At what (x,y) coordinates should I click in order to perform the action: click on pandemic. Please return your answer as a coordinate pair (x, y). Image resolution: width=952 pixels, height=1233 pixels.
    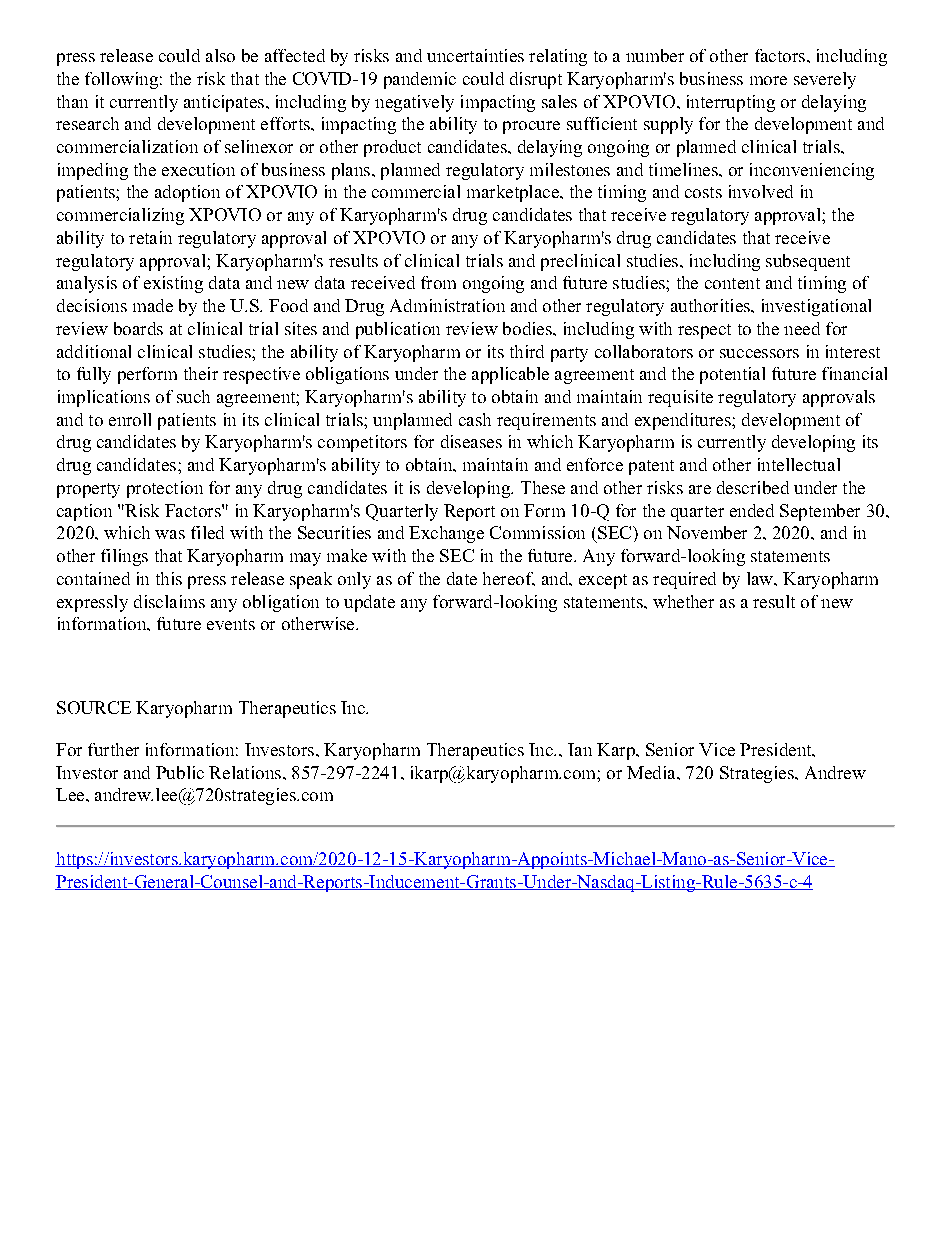
    Looking at the image, I should click on (420, 80).
